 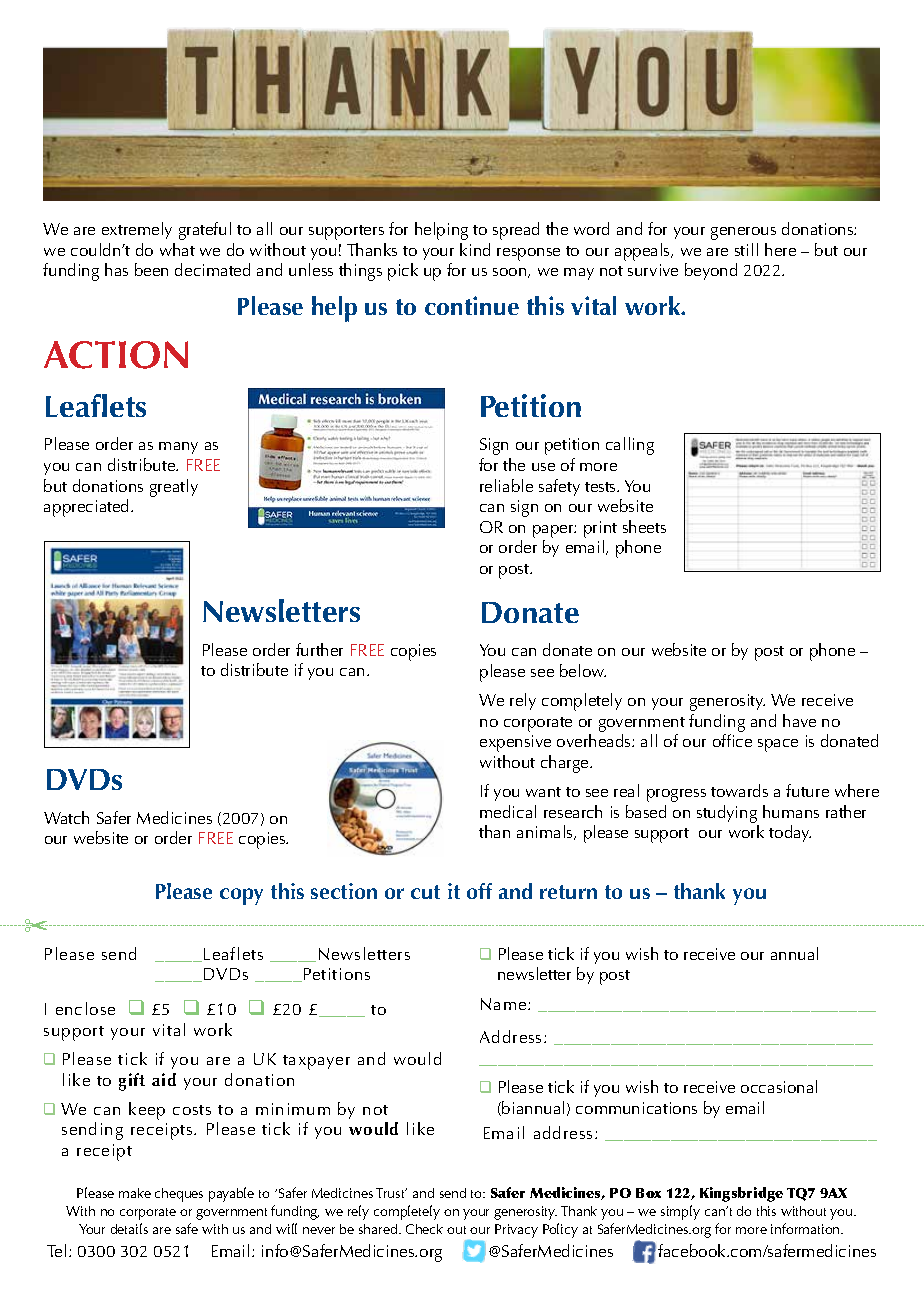 I want to click on copy, so click(x=241, y=896).
